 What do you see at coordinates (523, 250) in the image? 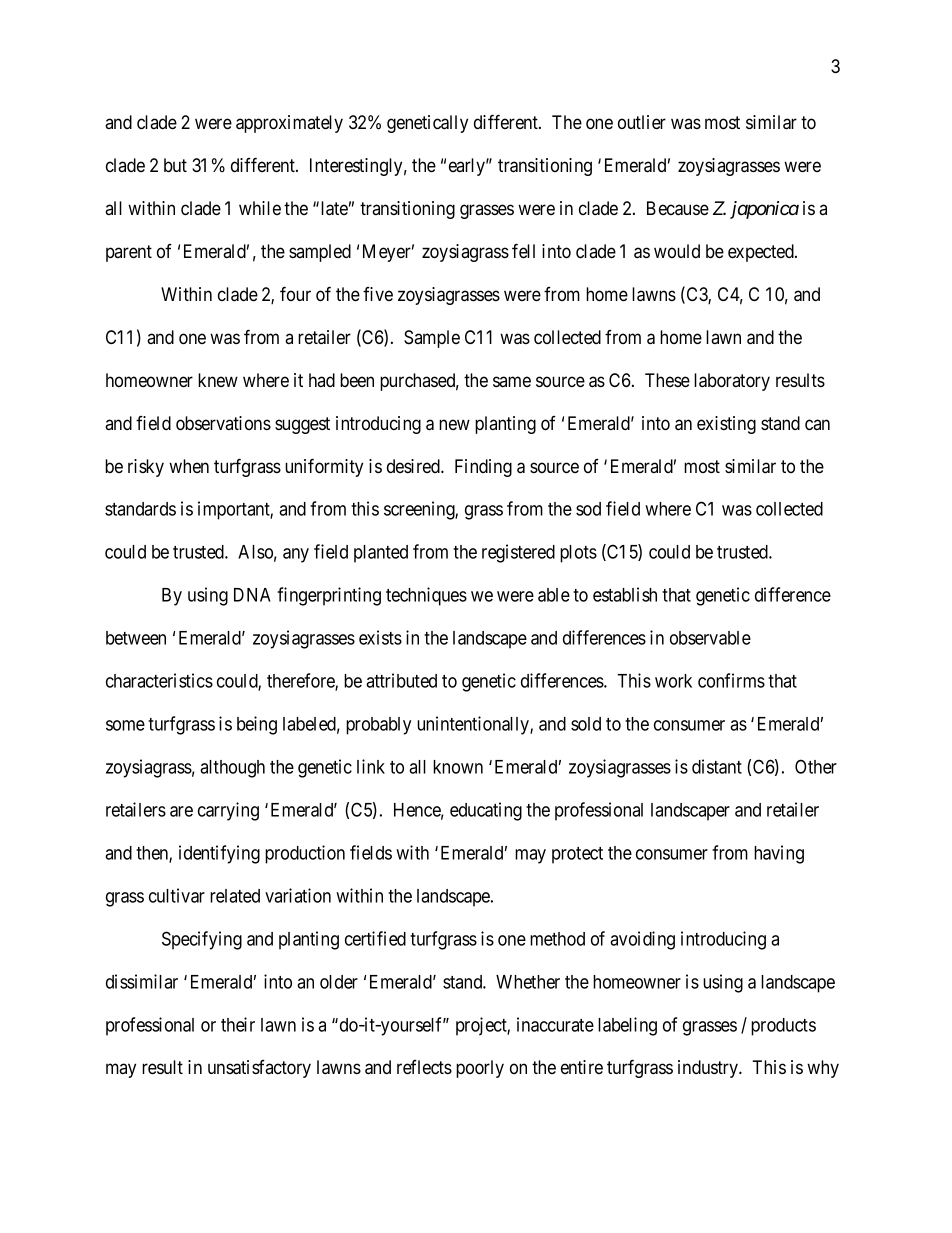
I see `fell` at bounding box center [523, 250].
